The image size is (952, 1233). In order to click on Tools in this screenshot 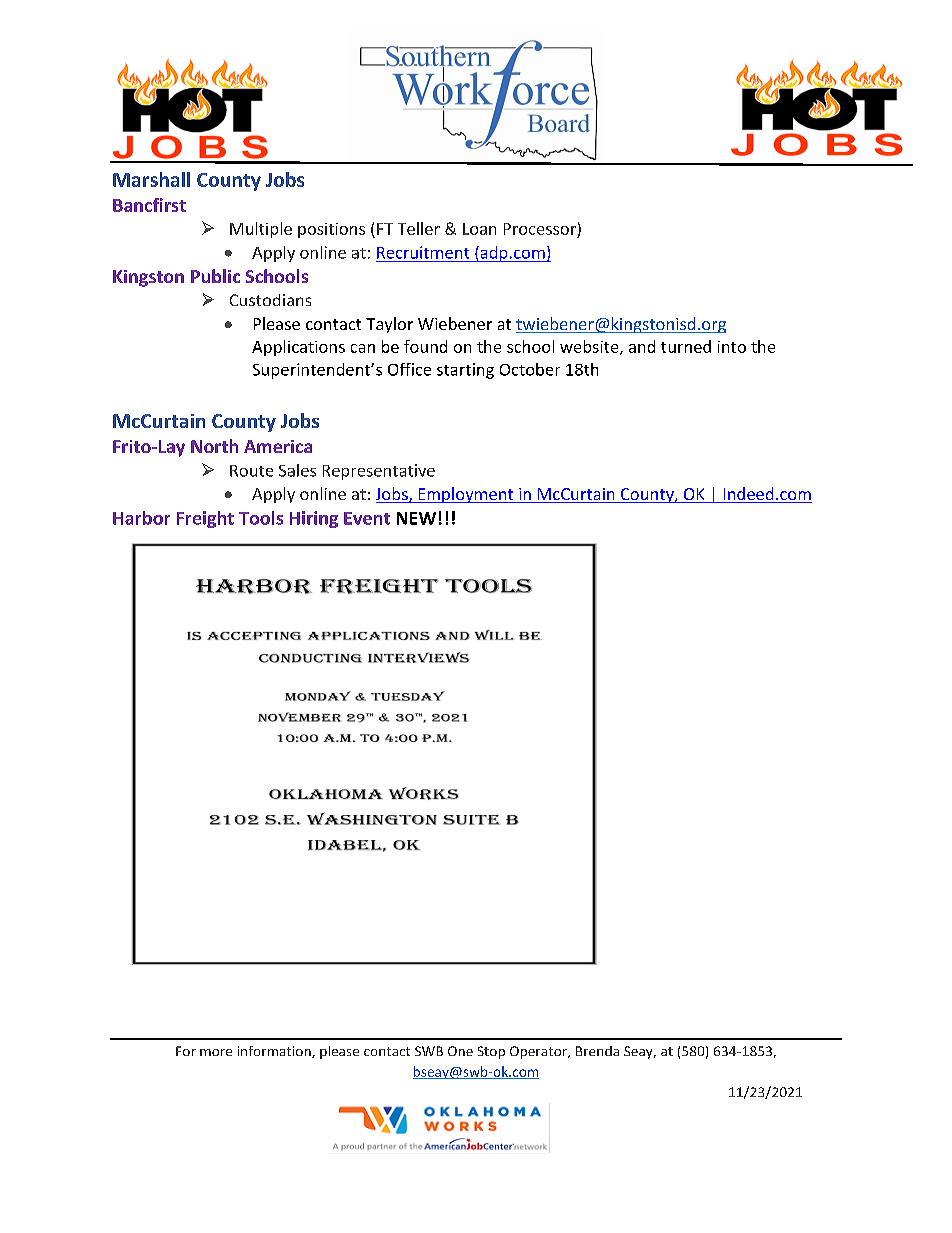, I will do `click(261, 518)`.
